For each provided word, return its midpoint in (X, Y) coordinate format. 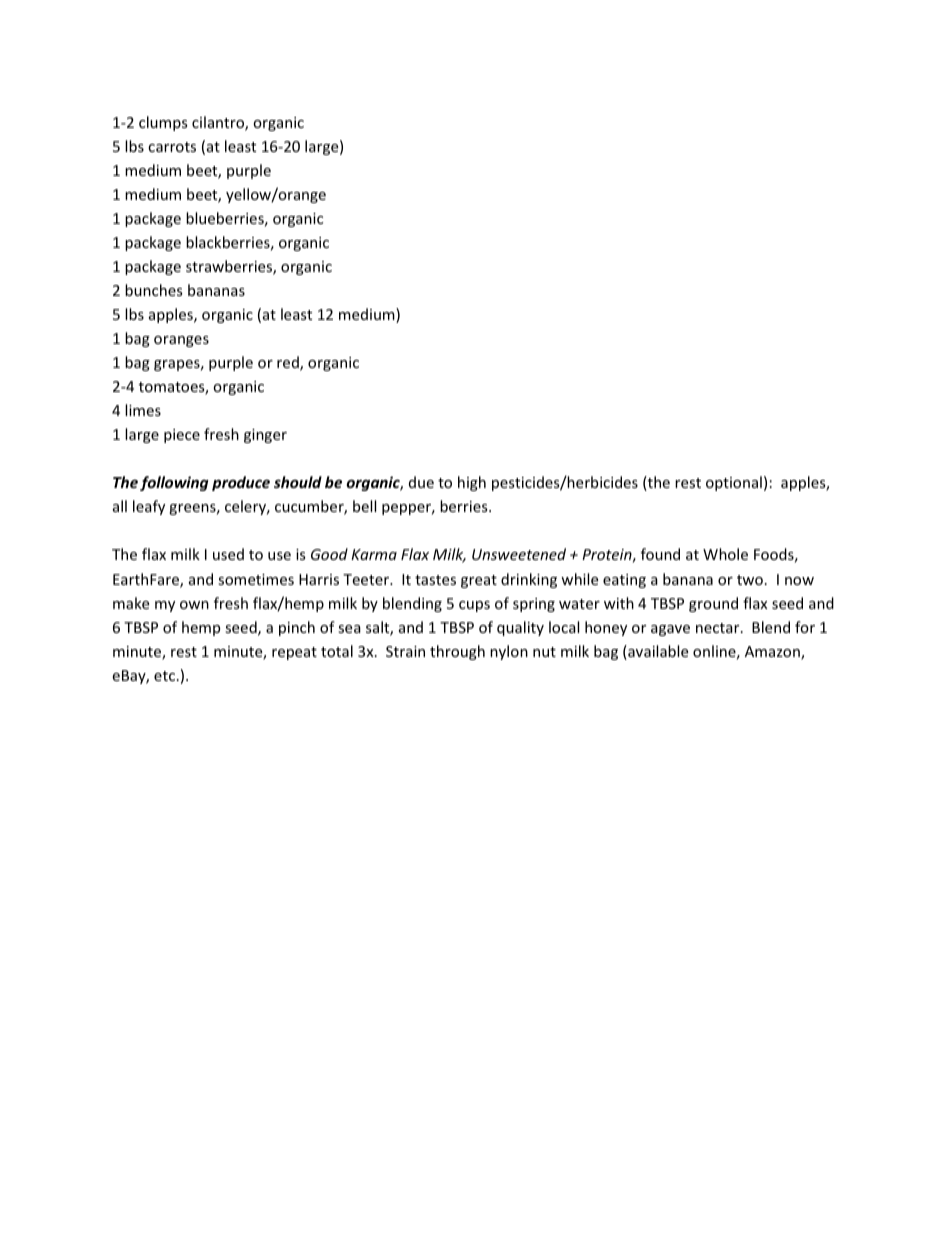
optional (734, 483)
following (174, 483)
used (228, 554)
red (289, 363)
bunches (154, 290)
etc (166, 676)
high (472, 483)
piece (182, 436)
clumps (163, 123)
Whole (725, 554)
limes (143, 410)
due (421, 482)
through (457, 652)
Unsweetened (519, 554)
